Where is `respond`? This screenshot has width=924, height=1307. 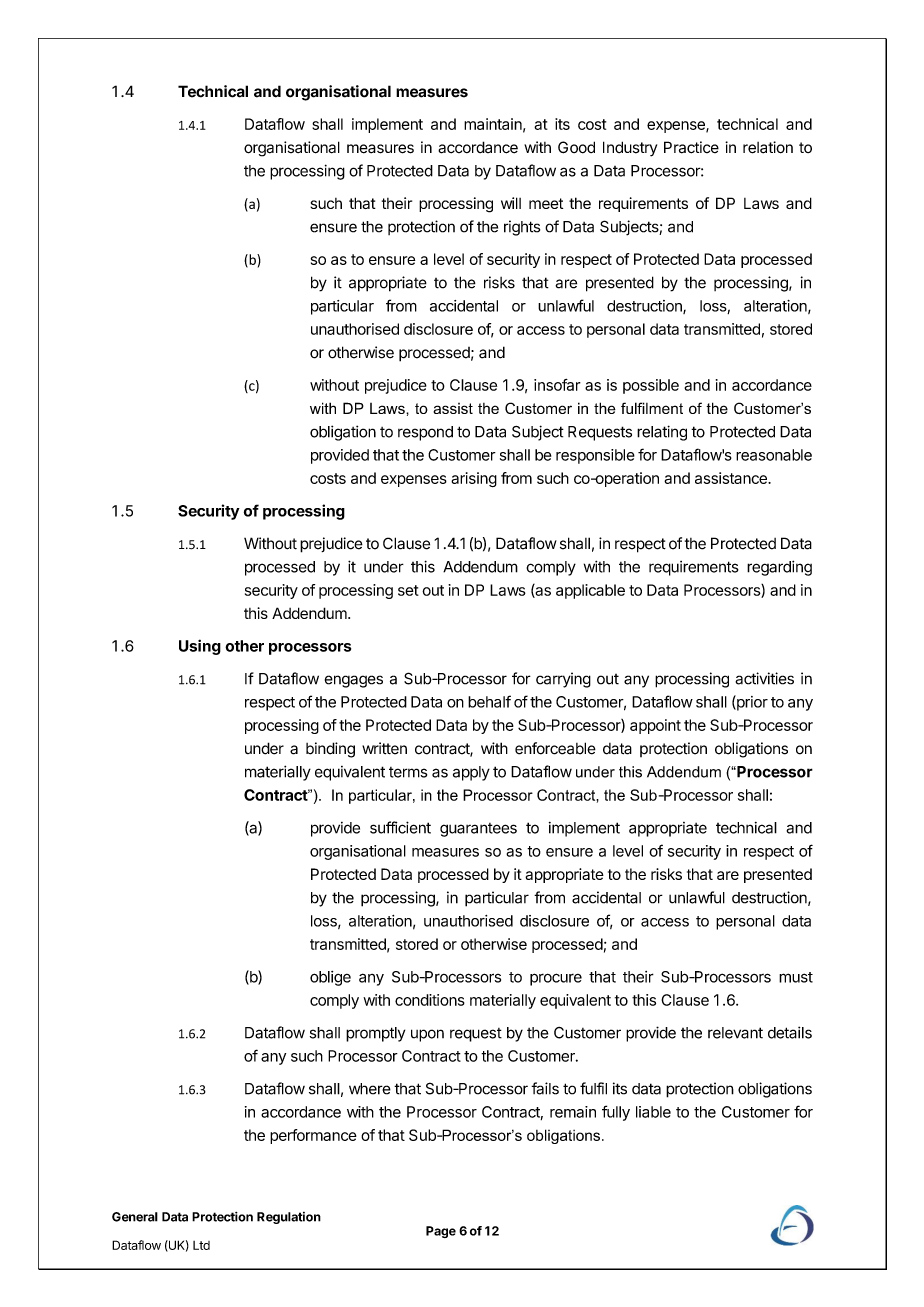
respond is located at coordinates (425, 433).
